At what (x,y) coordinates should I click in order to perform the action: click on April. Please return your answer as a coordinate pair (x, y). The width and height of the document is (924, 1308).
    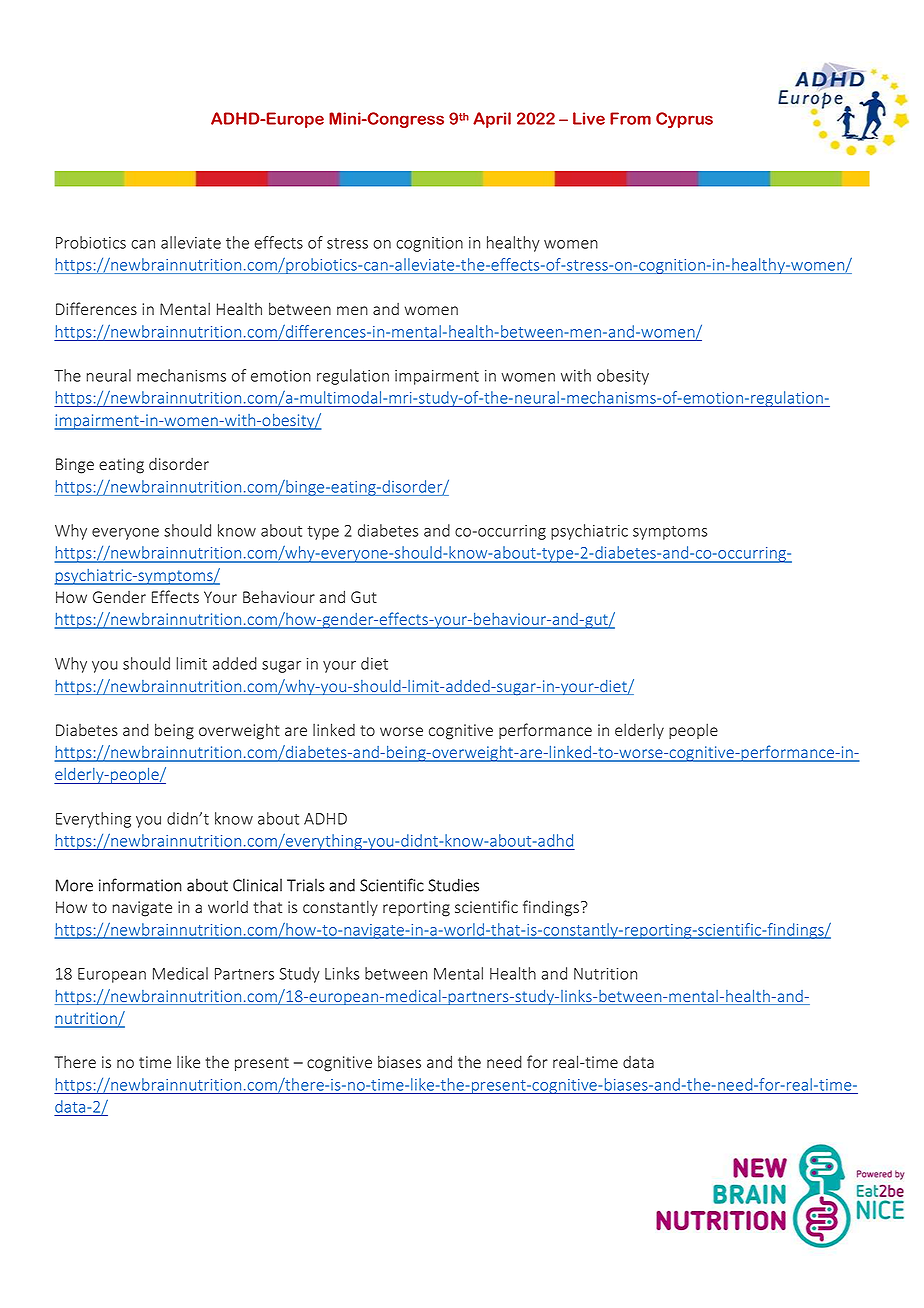
    Looking at the image, I should click on (492, 120).
